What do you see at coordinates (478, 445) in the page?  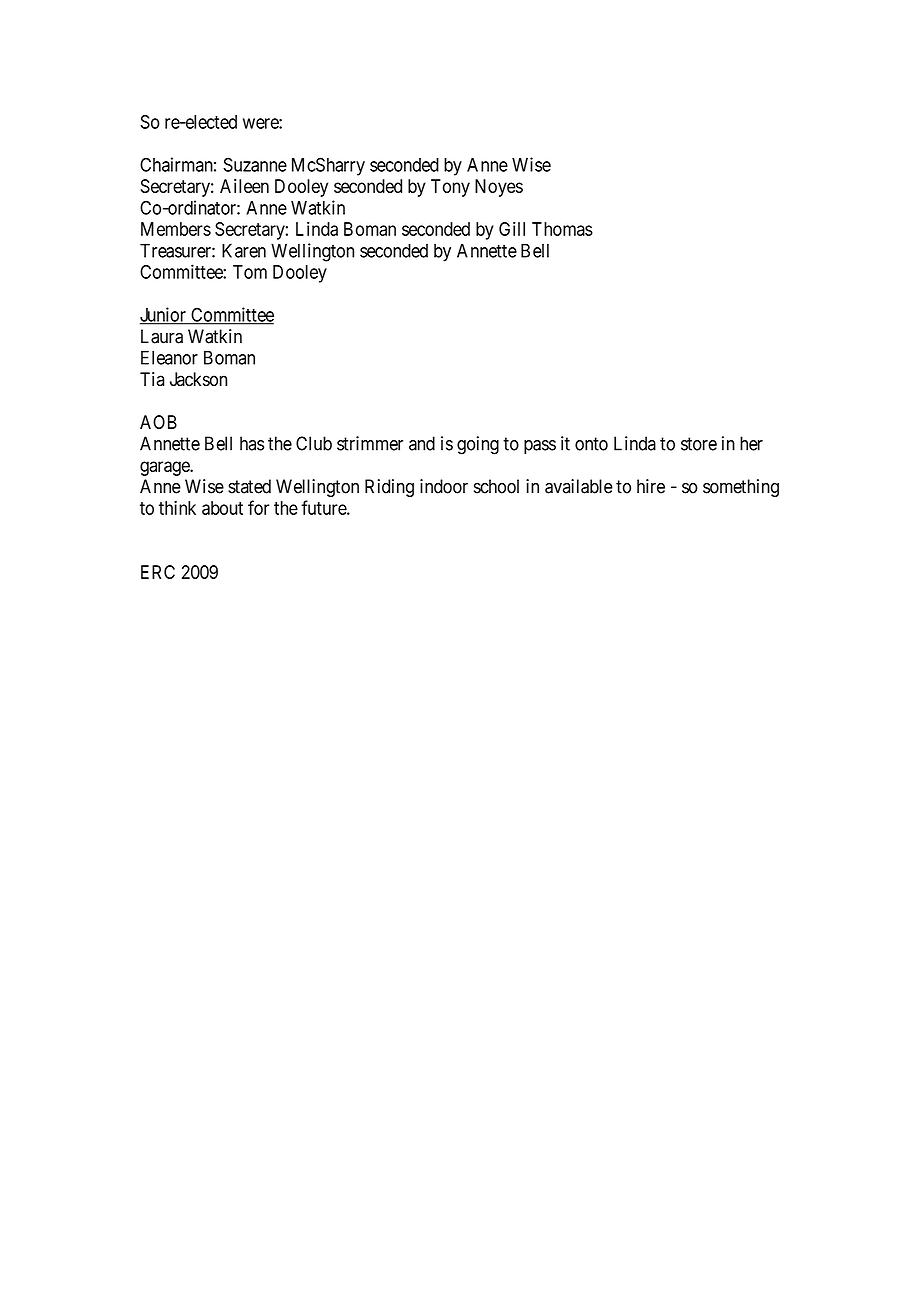 I see `going` at bounding box center [478, 445].
